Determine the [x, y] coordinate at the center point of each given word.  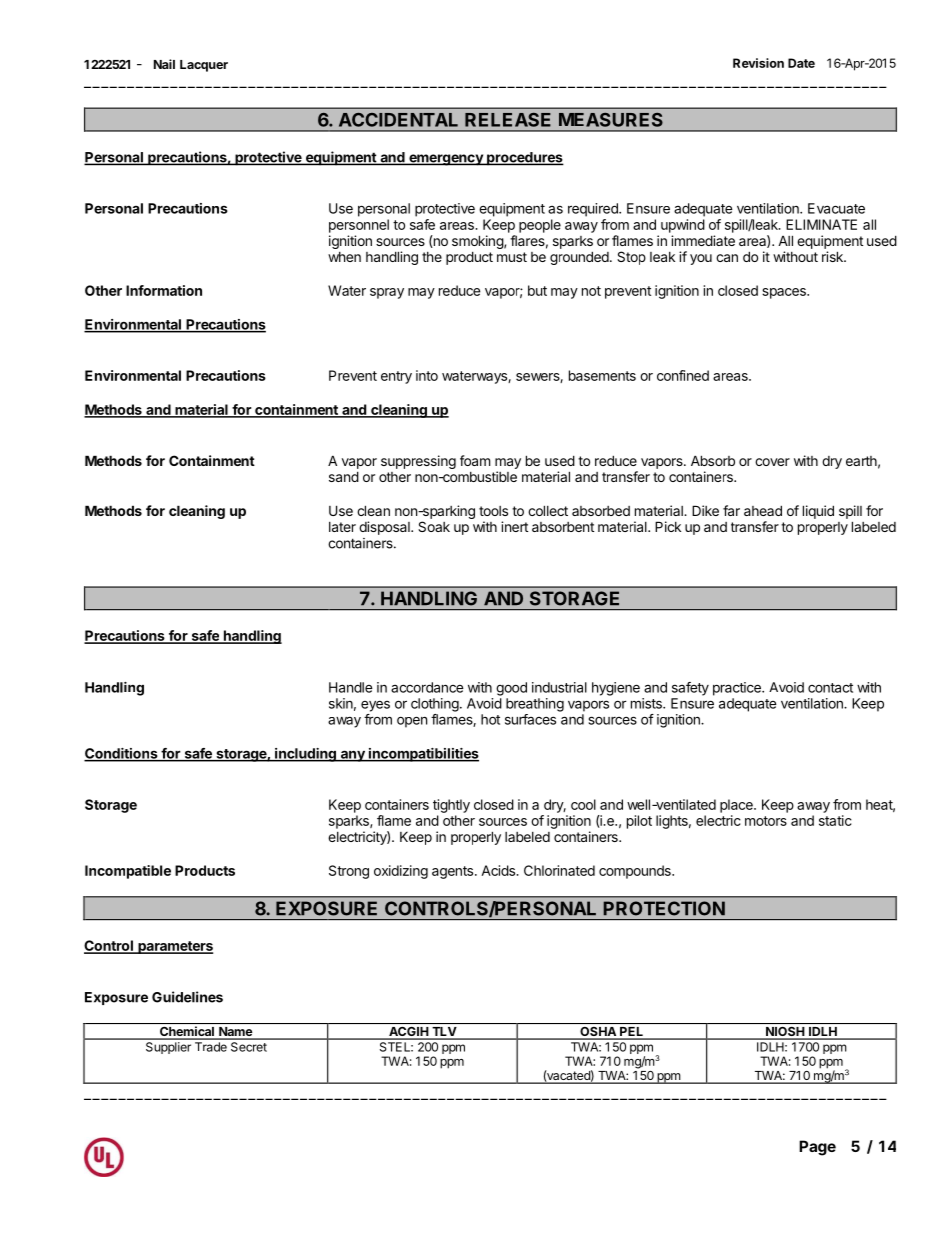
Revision [758, 63]
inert [514, 526]
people [540, 226]
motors [766, 821]
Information [164, 290]
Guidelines [187, 997]
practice [738, 689]
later [342, 527]
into [427, 375]
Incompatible [128, 872]
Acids [499, 870]
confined [683, 375]
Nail [164, 64]
